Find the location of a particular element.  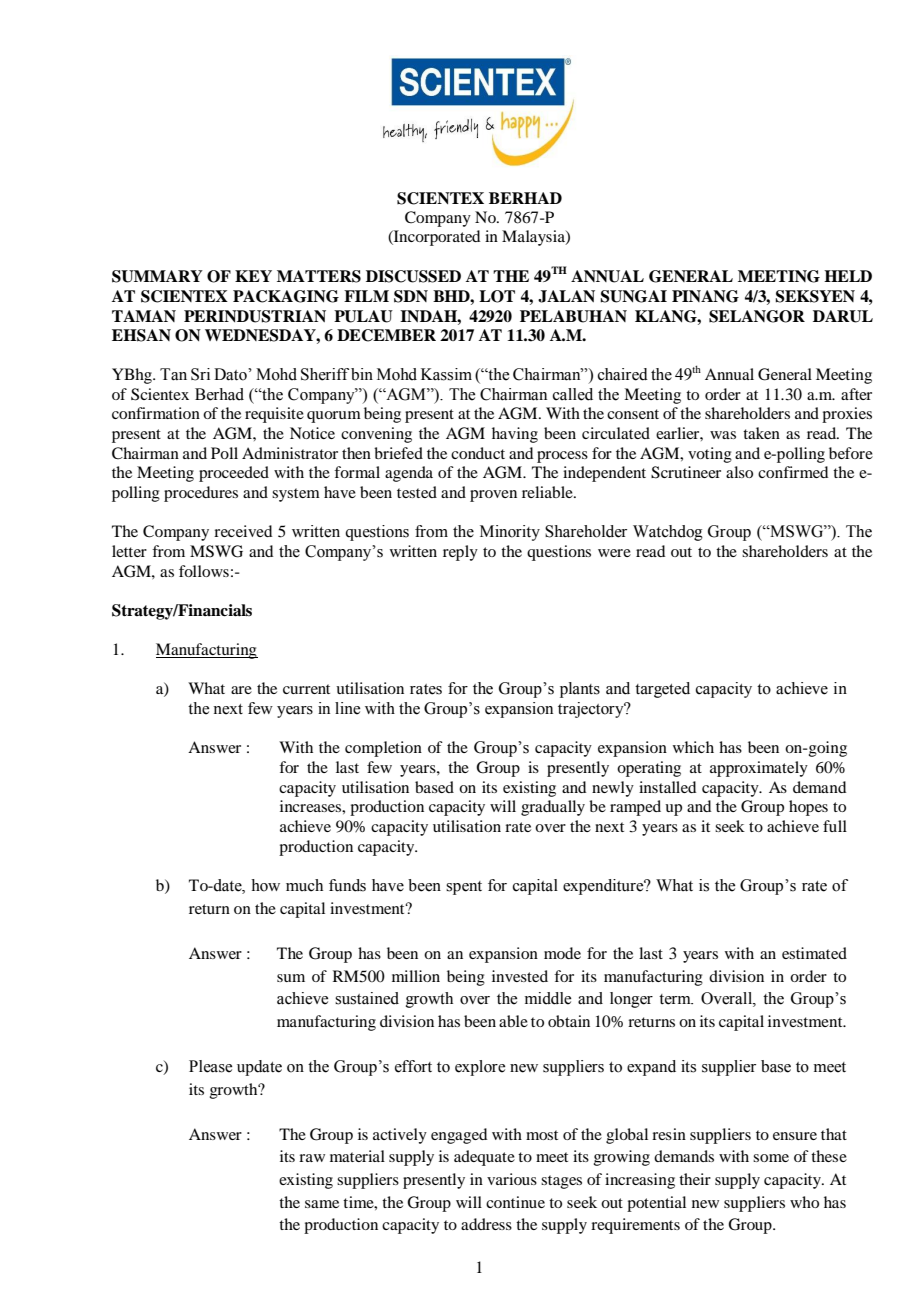

spent is located at coordinates (464, 888).
